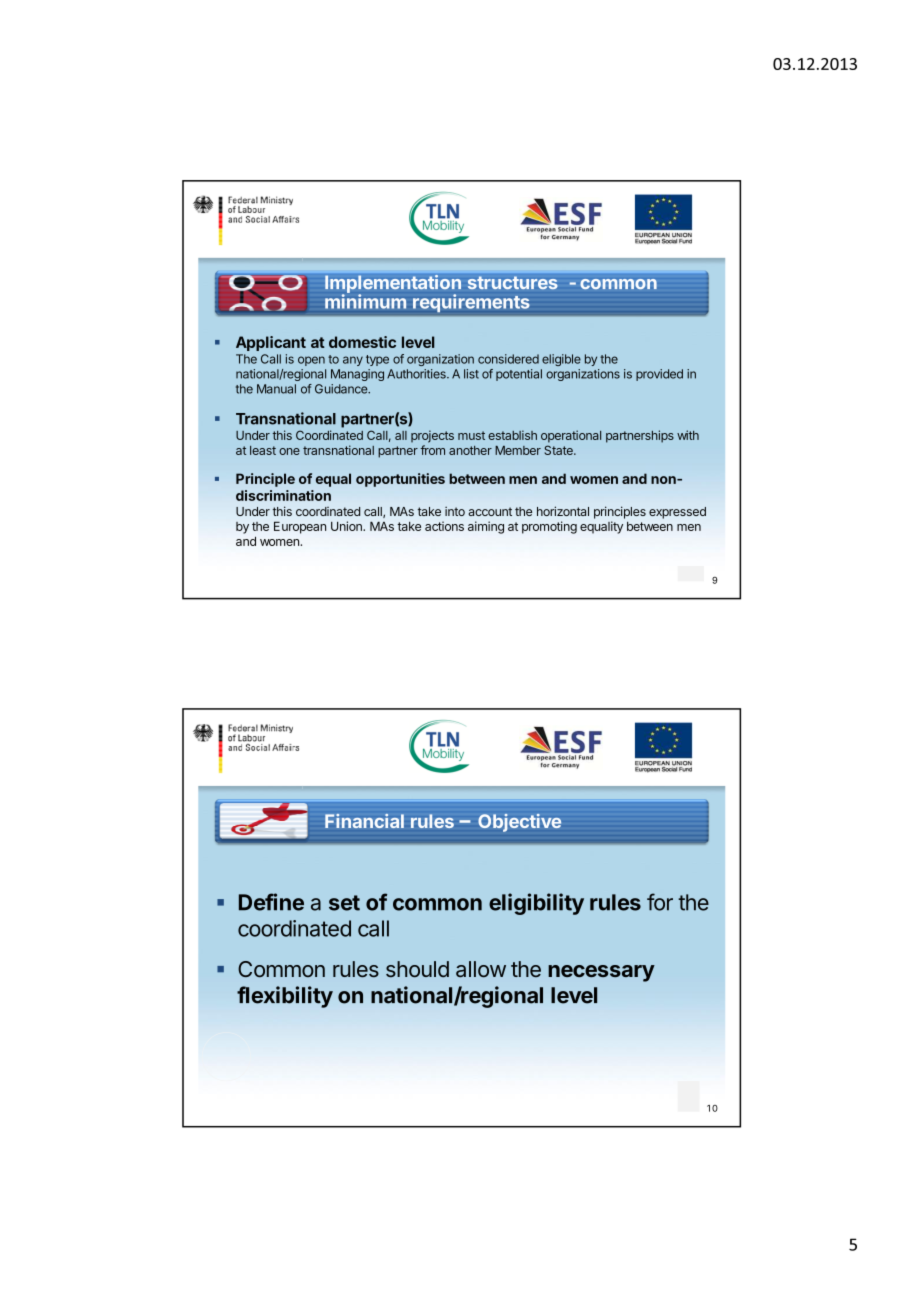  What do you see at coordinates (300, 527) in the page?
I see `European` at bounding box center [300, 527].
